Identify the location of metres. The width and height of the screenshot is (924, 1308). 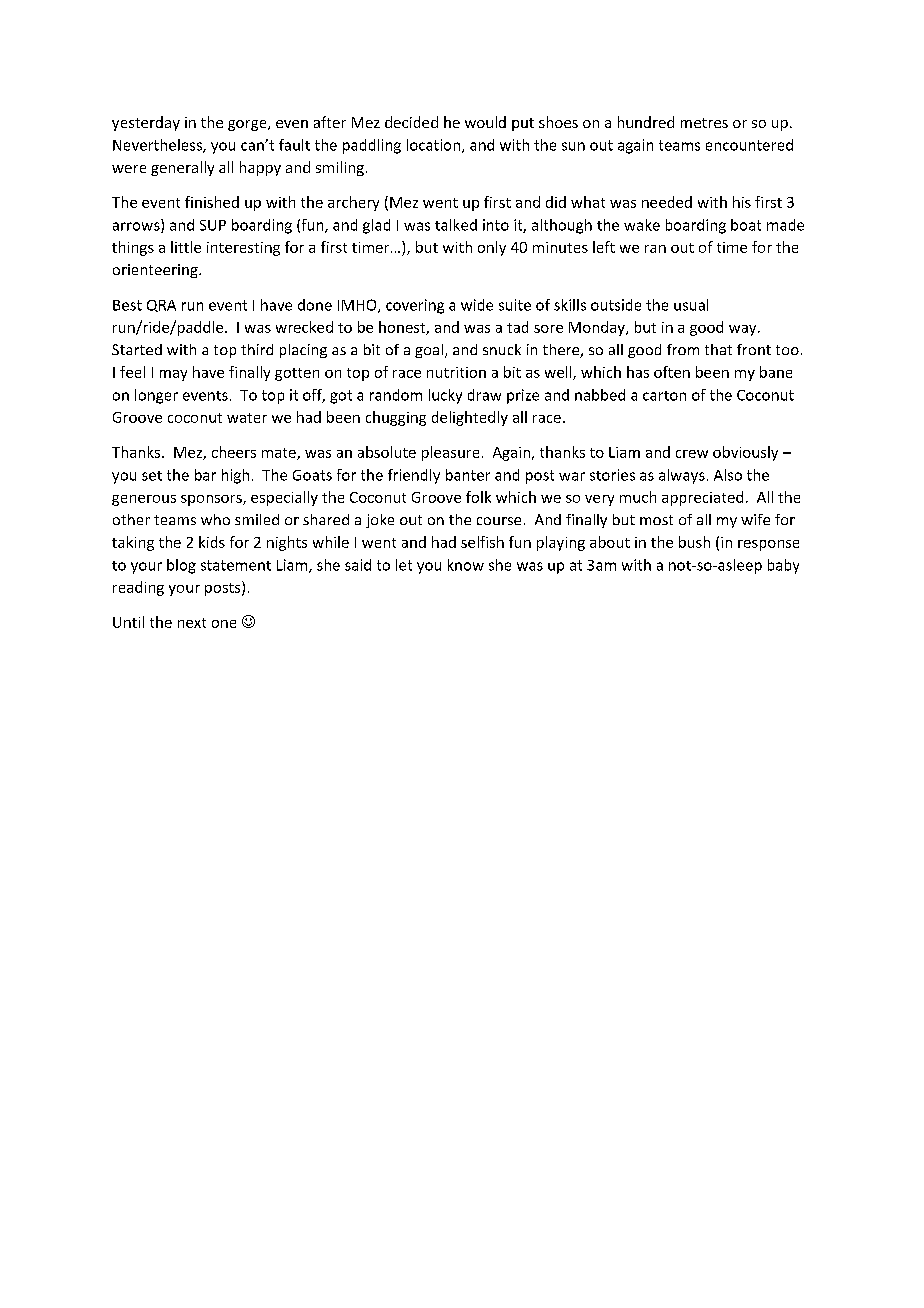
(704, 123).
